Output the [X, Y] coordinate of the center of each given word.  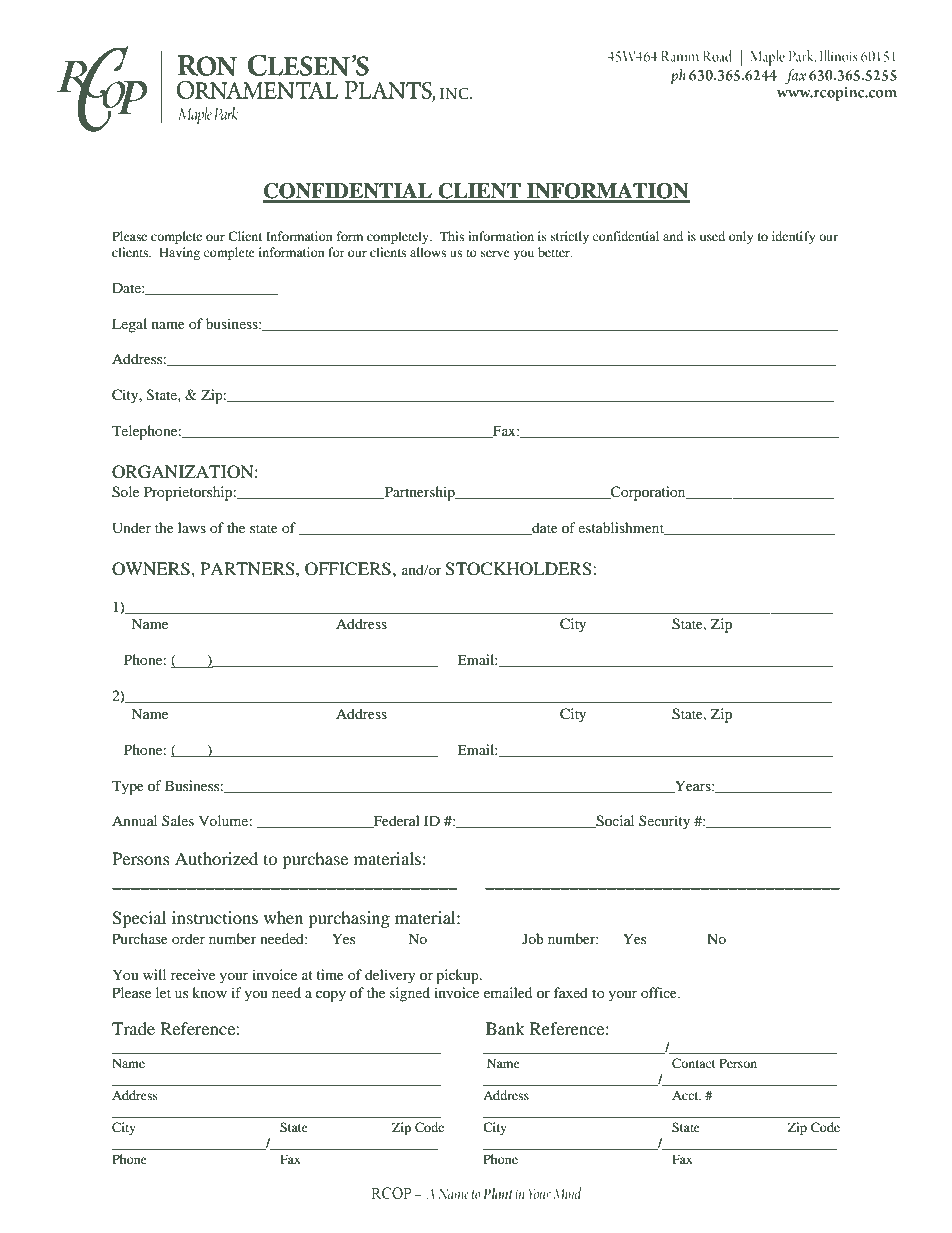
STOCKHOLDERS [519, 569]
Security [664, 822]
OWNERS [152, 569]
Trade [133, 1028]
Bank [505, 1028]
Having [179, 253]
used [712, 236]
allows [428, 252]
